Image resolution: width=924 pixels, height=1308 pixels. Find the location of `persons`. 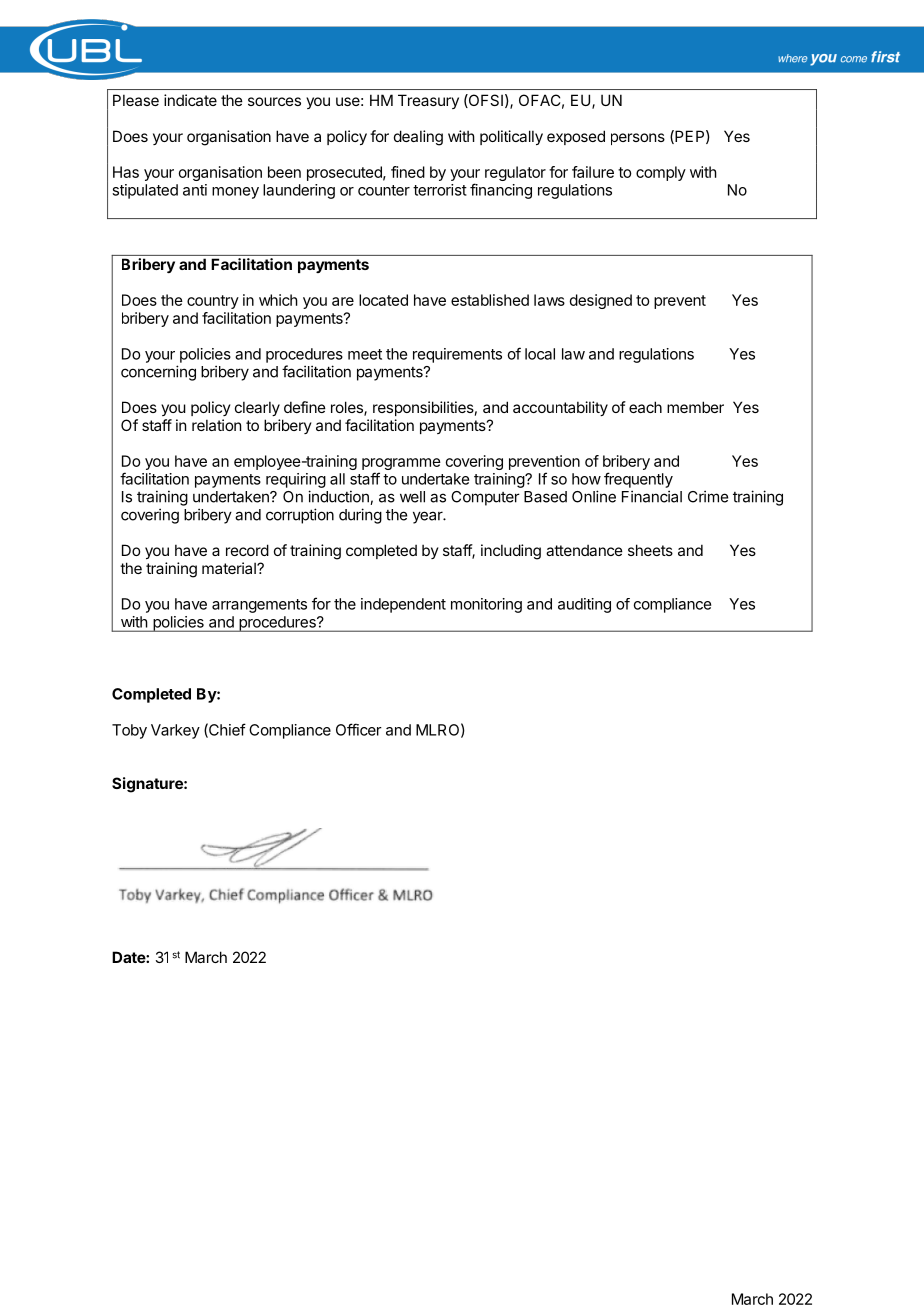

persons is located at coordinates (638, 139).
